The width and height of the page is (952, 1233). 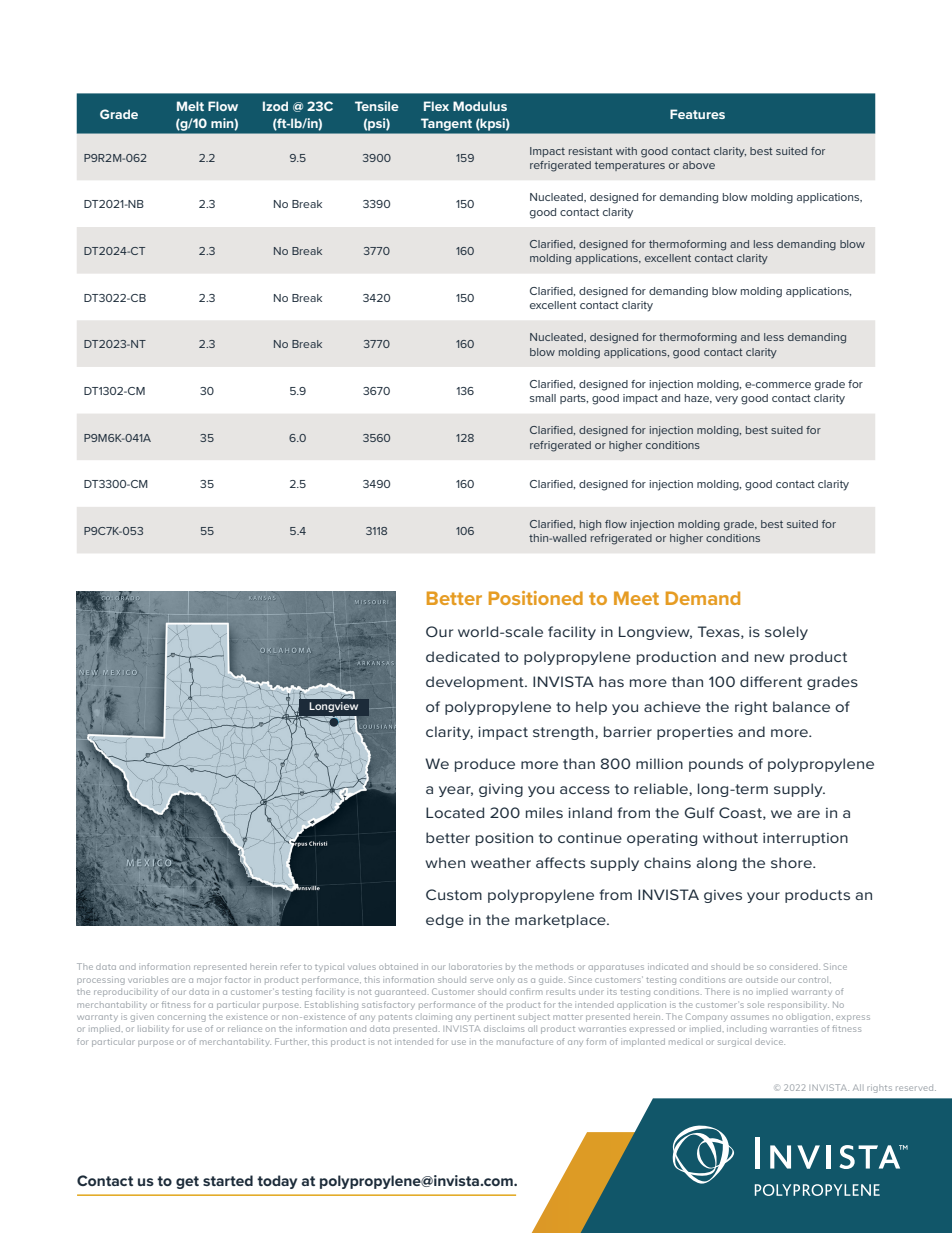 What do you see at coordinates (476, 683) in the page?
I see `development` at bounding box center [476, 683].
